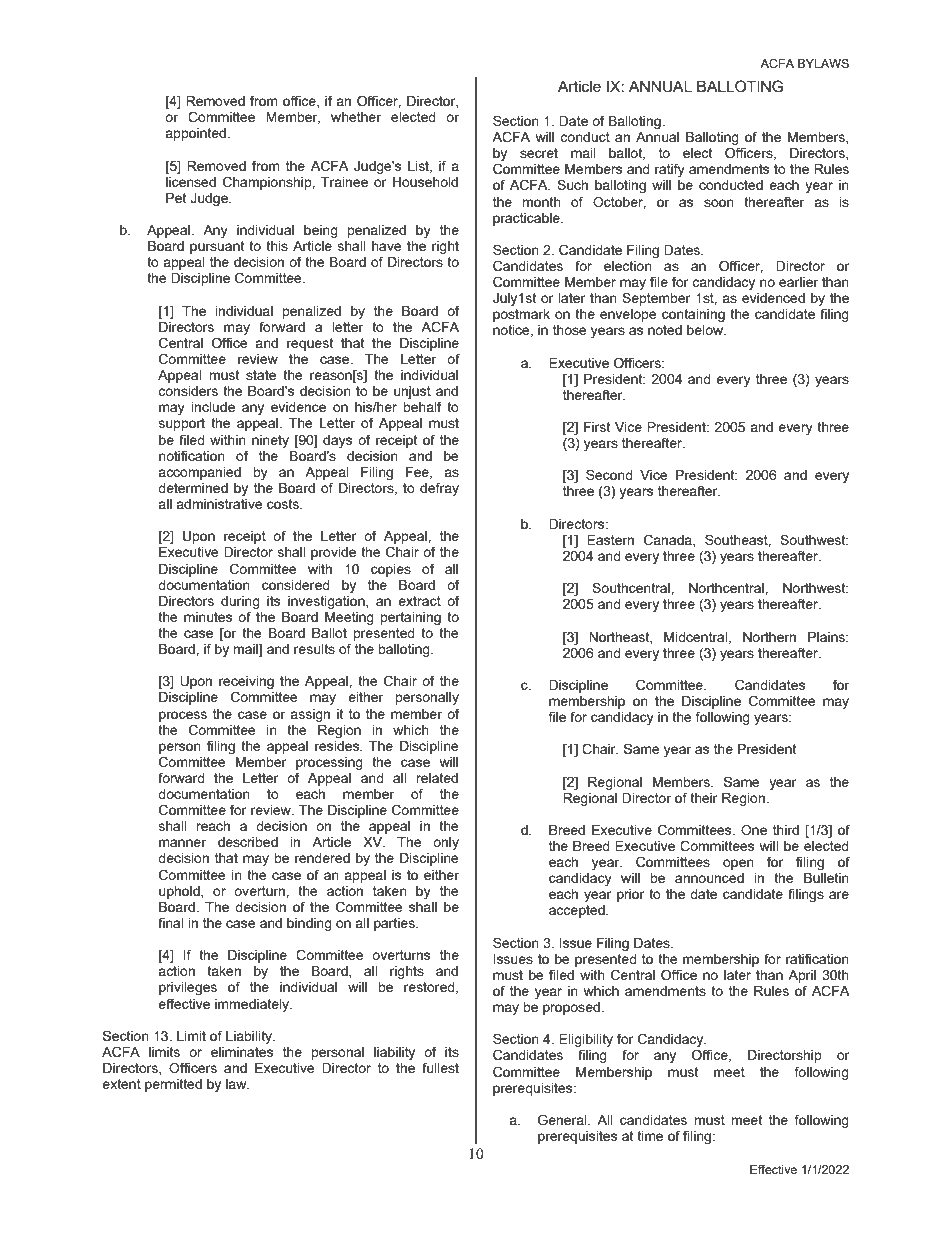 The image size is (952, 1233). Describe the element at coordinates (412, 392) in the screenshot. I see `unjust` at that location.
